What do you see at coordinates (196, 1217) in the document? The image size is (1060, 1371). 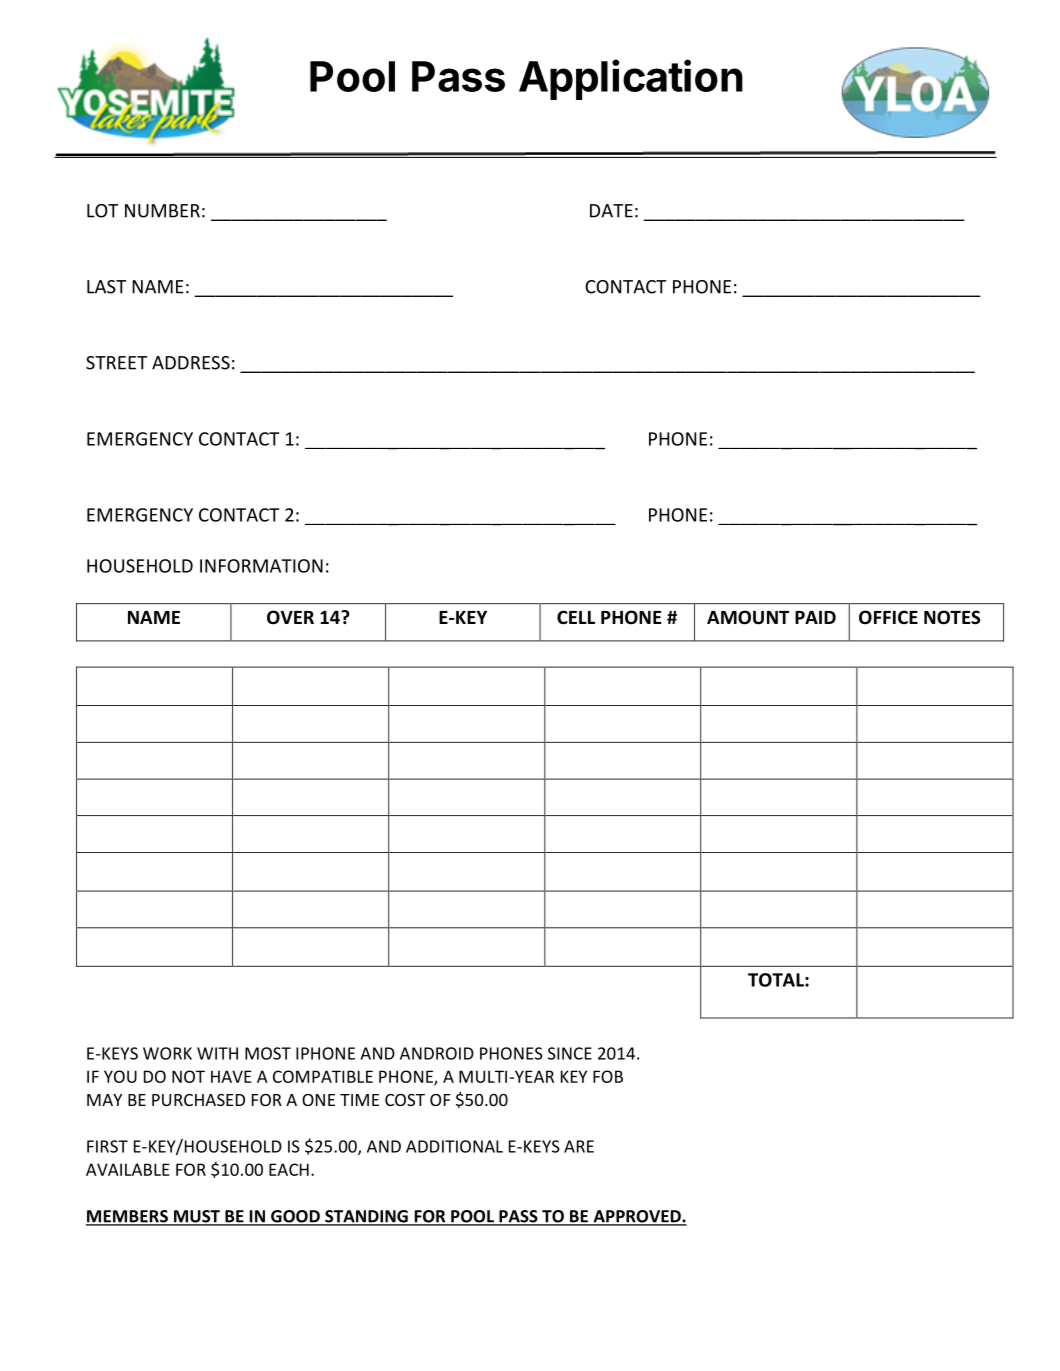 I see `MUST` at bounding box center [196, 1217].
